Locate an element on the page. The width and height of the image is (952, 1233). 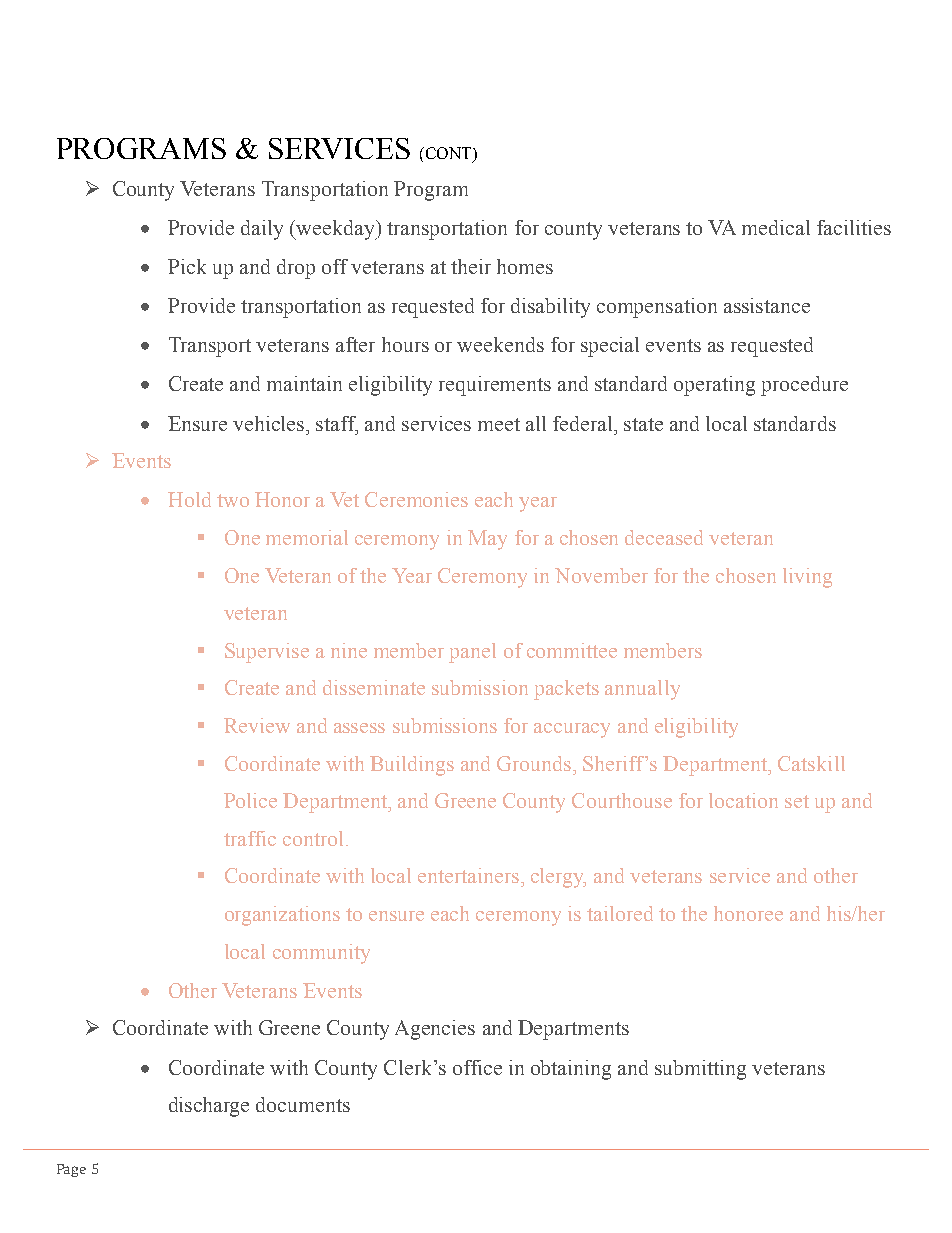
medical is located at coordinates (776, 227).
